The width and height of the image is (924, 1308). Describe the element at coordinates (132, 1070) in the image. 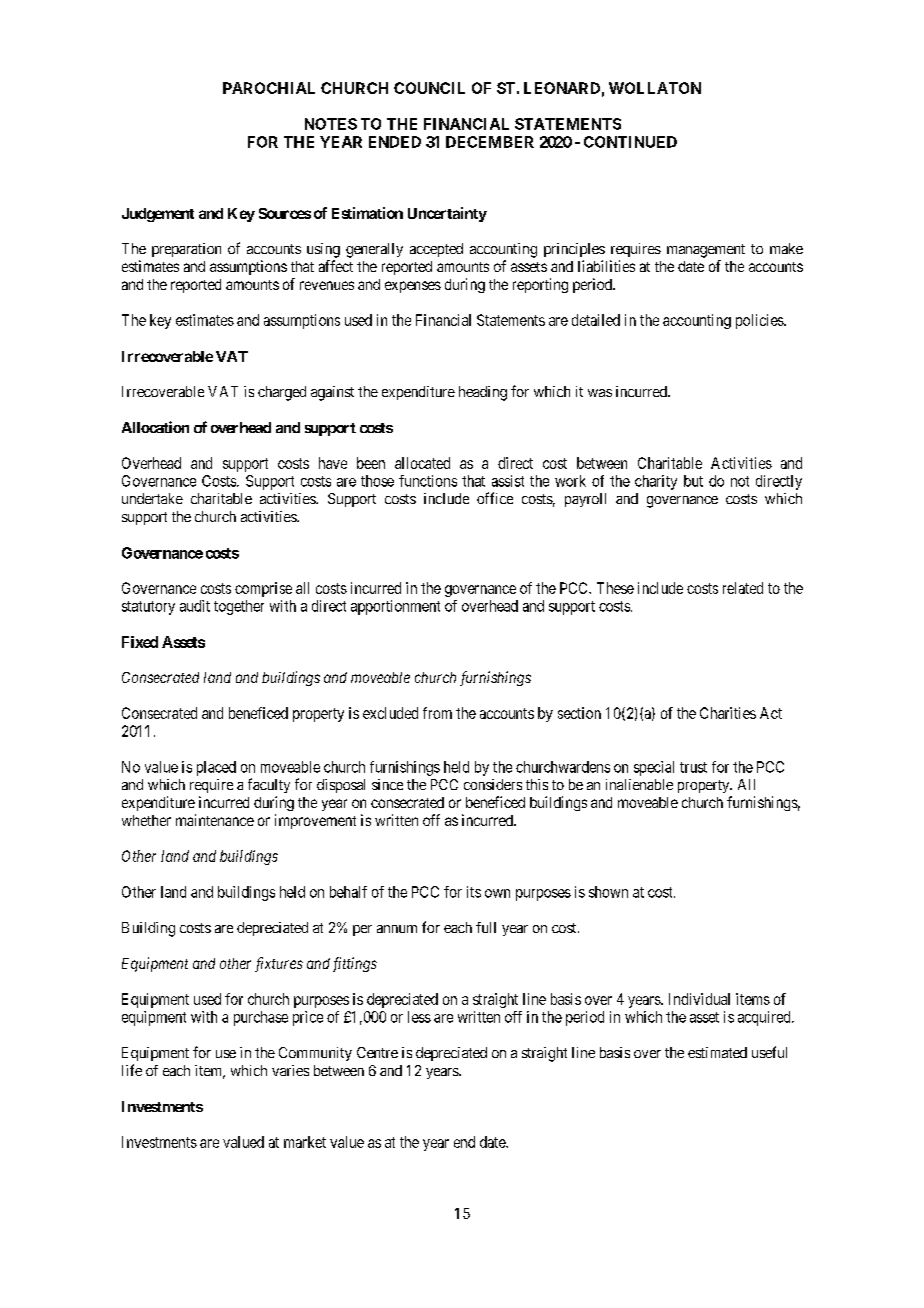

I see `life` at that location.
